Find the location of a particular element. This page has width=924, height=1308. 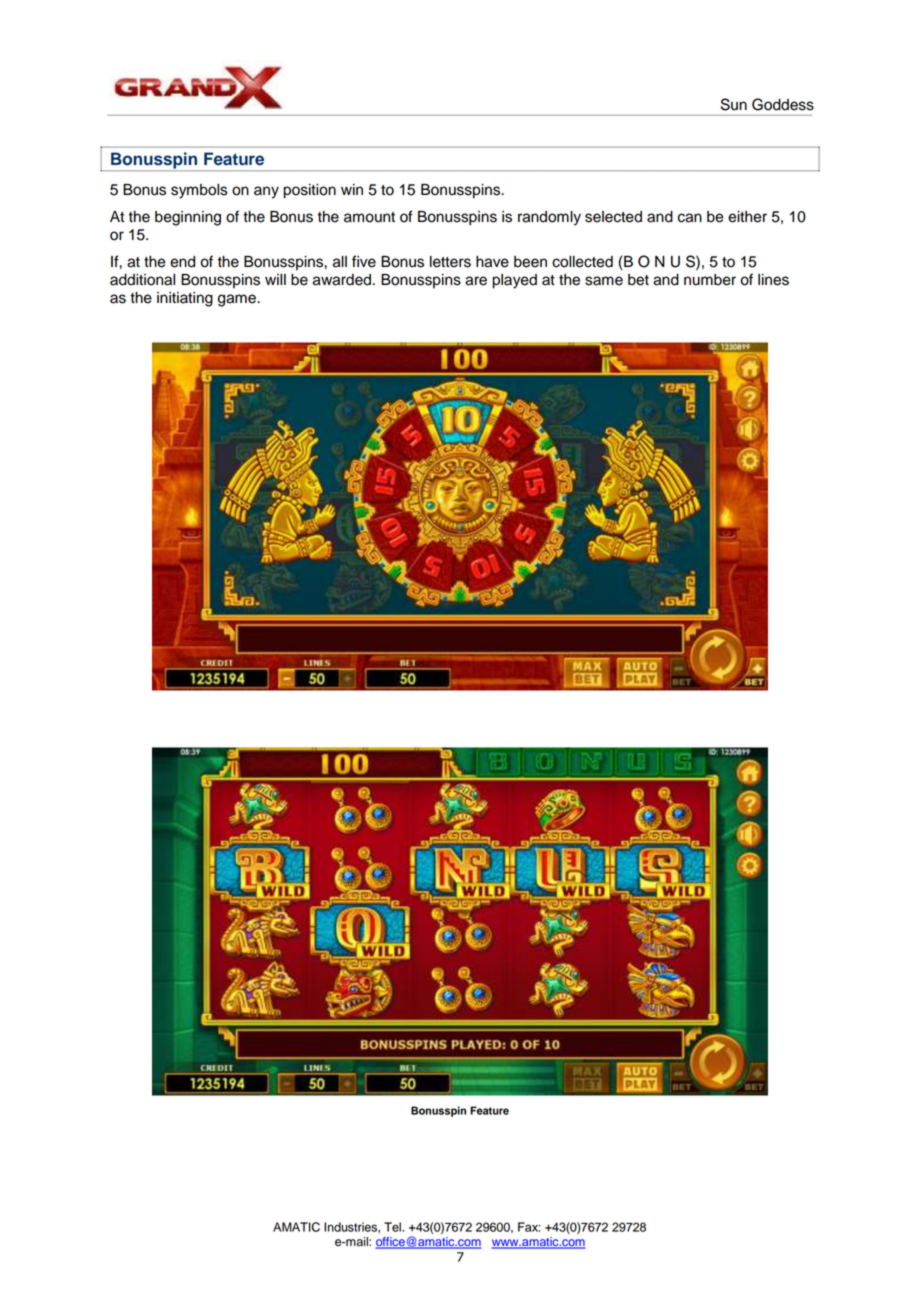

Industries is located at coordinates (351, 1227).
